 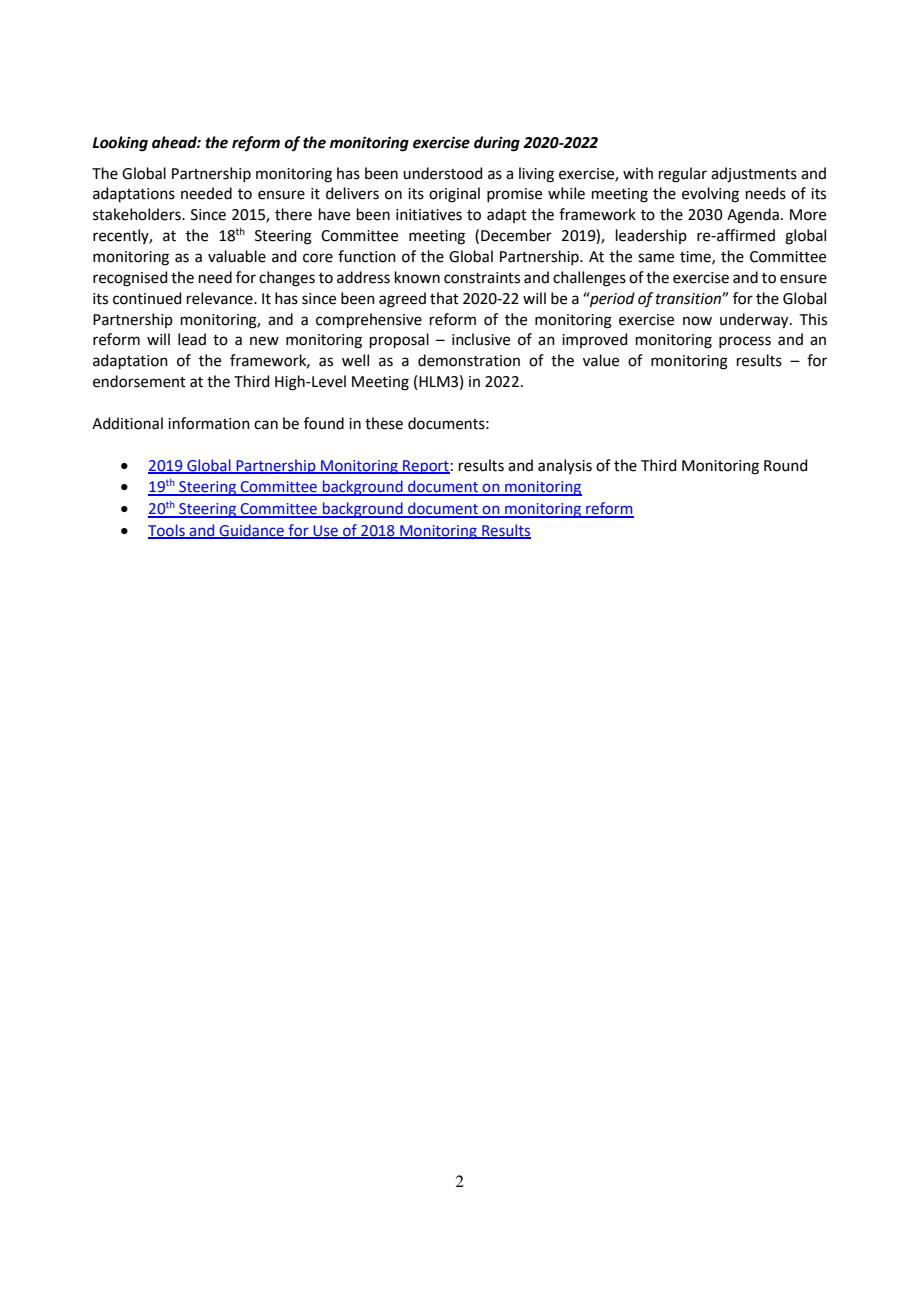 What do you see at coordinates (745, 342) in the screenshot?
I see `process` at bounding box center [745, 342].
